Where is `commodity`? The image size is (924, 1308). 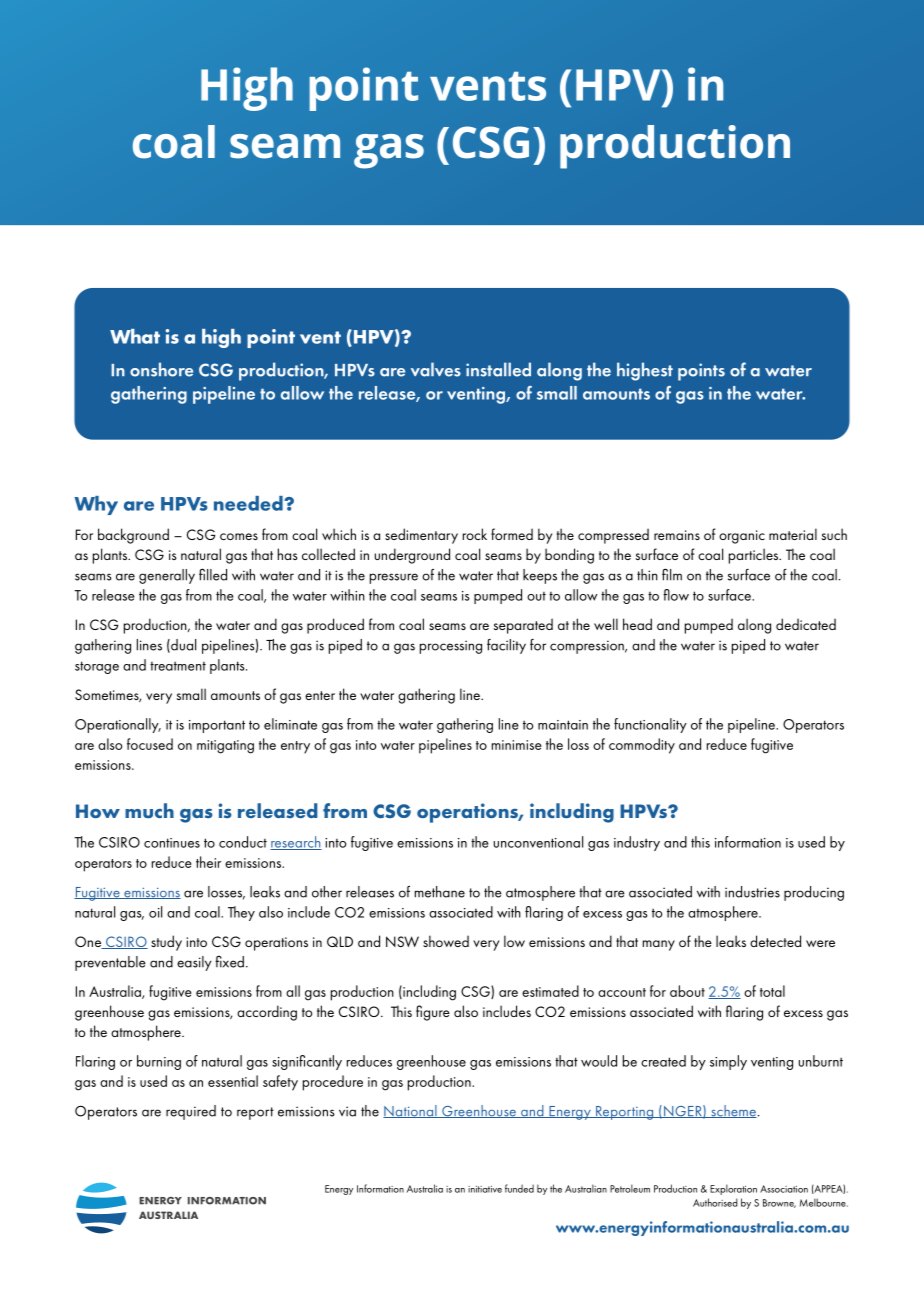
commodity is located at coordinates (642, 746).
